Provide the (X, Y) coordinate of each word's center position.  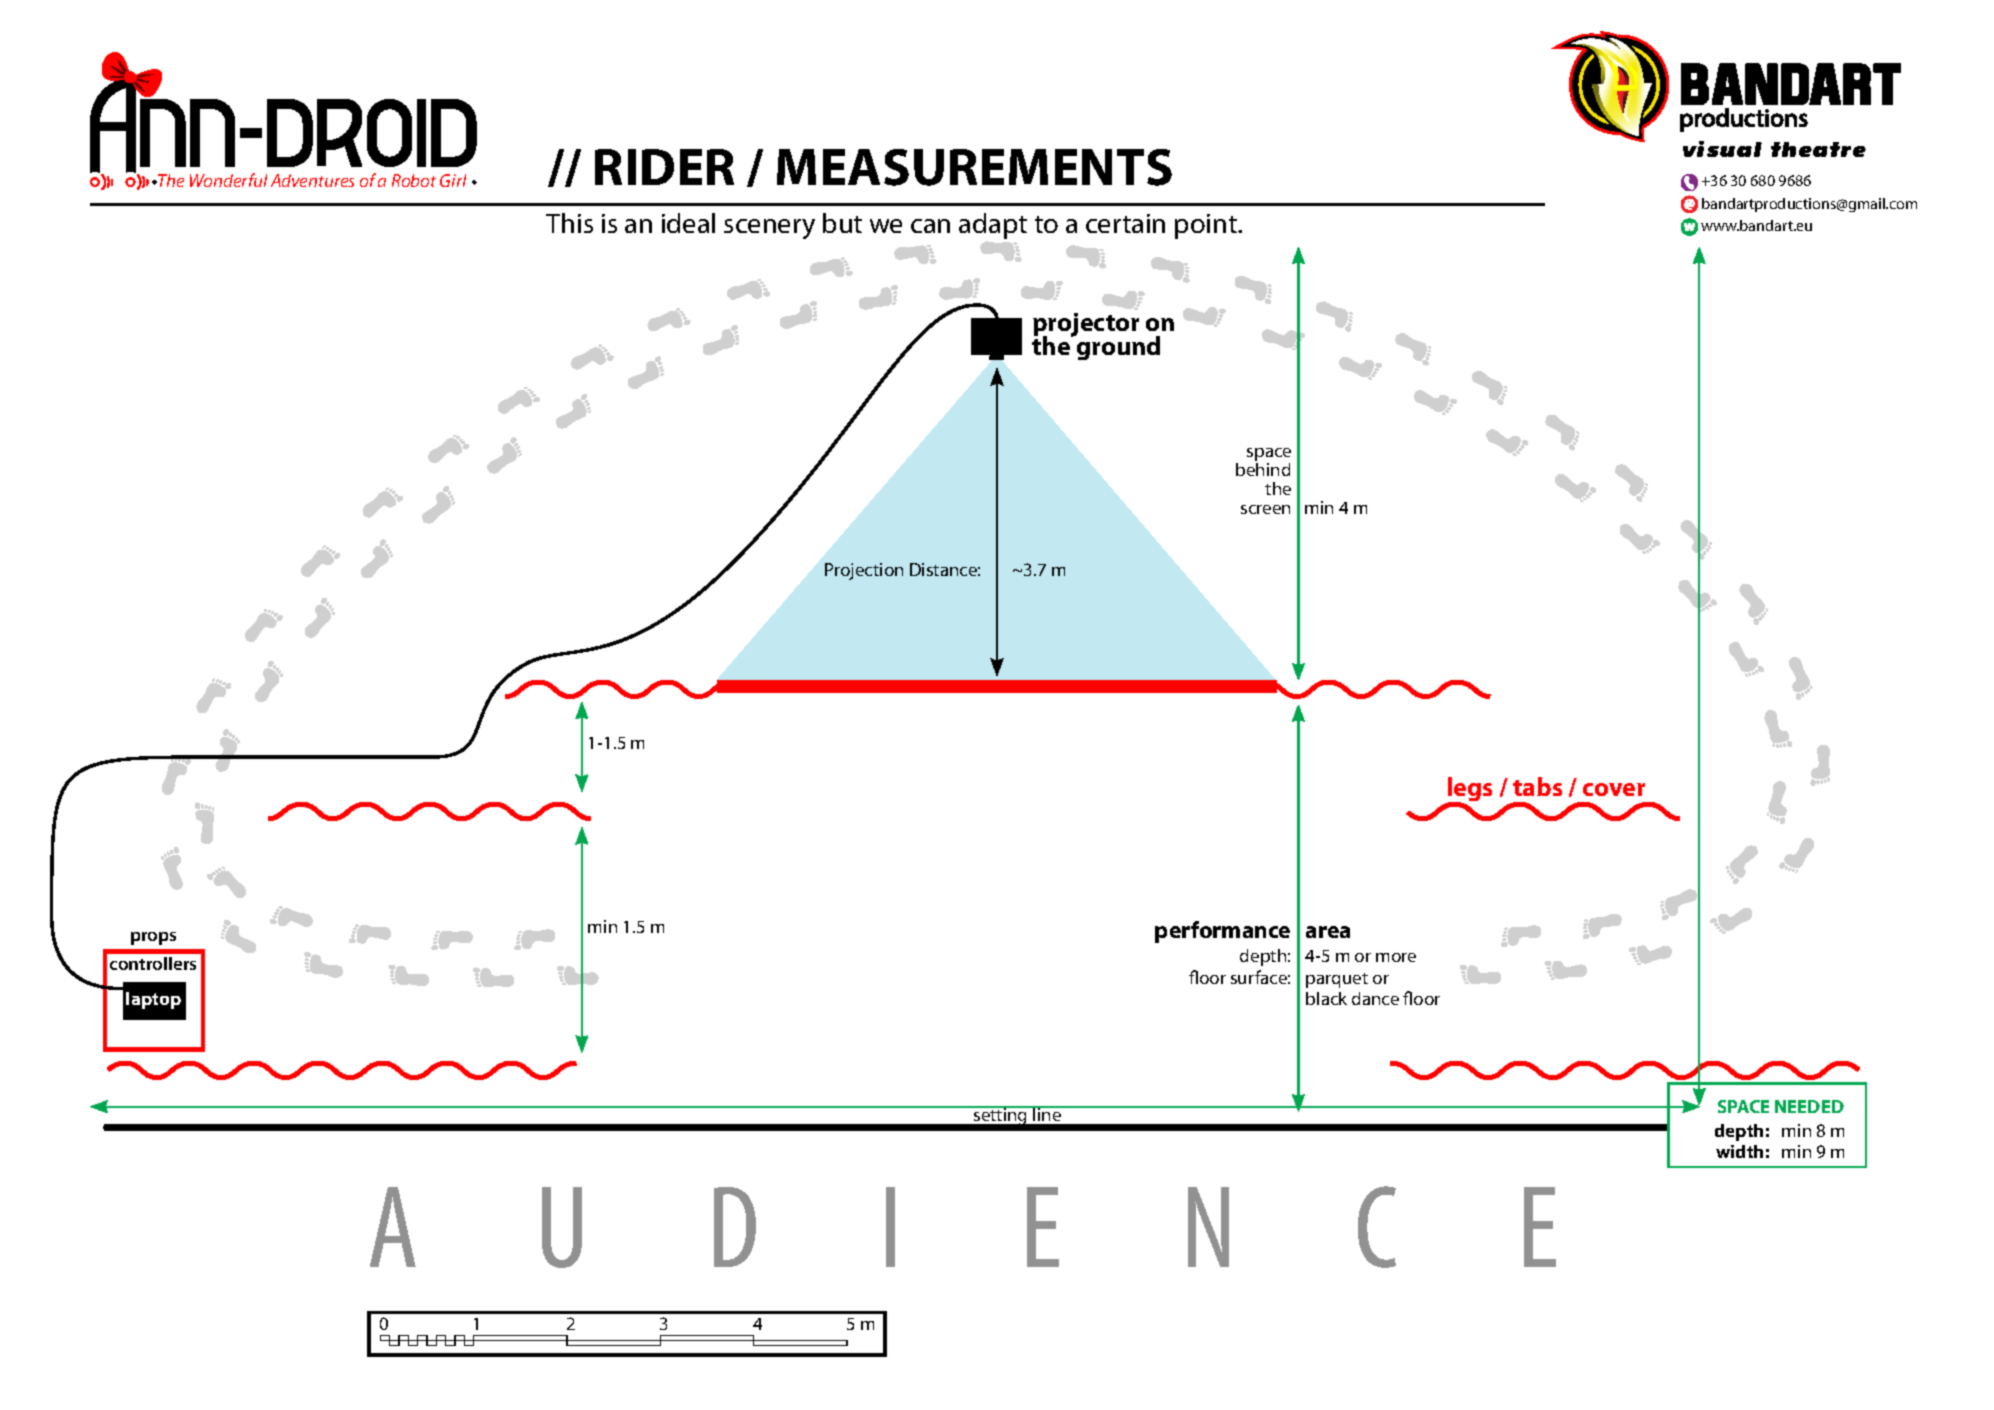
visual (1722, 149)
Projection (864, 571)
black (1326, 998)
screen (1265, 509)
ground (1117, 347)
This (569, 223)
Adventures (312, 180)
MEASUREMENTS (974, 167)
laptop (153, 1000)
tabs (1537, 786)
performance (1222, 932)
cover (1614, 789)
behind (1263, 469)
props (153, 938)
